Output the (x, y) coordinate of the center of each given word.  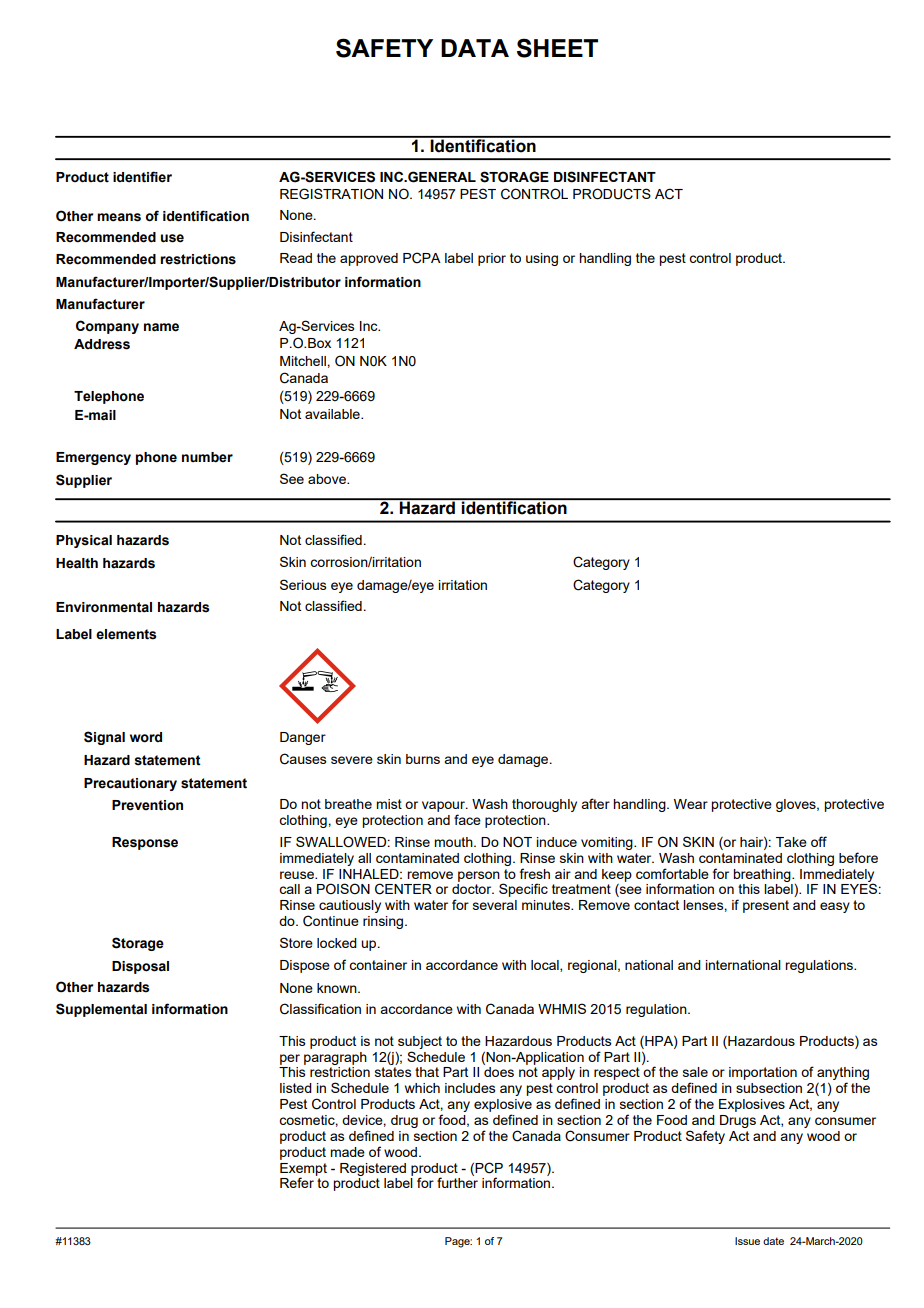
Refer (297, 1182)
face (467, 819)
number (207, 457)
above (328, 479)
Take (791, 842)
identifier (142, 177)
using (542, 259)
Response (145, 843)
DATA (475, 48)
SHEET (557, 48)
